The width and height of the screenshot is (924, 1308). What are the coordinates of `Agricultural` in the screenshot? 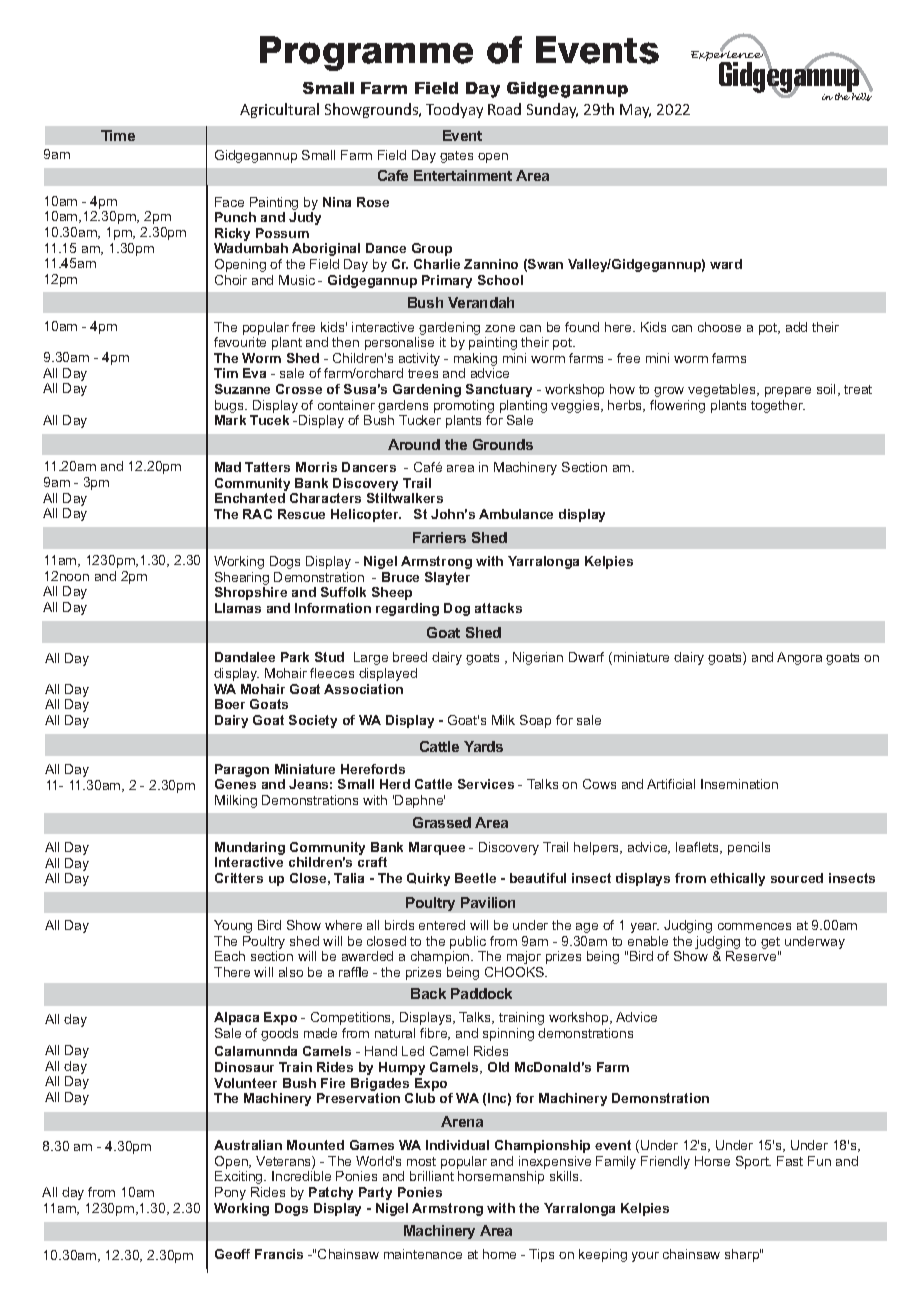 It's located at (279, 110).
